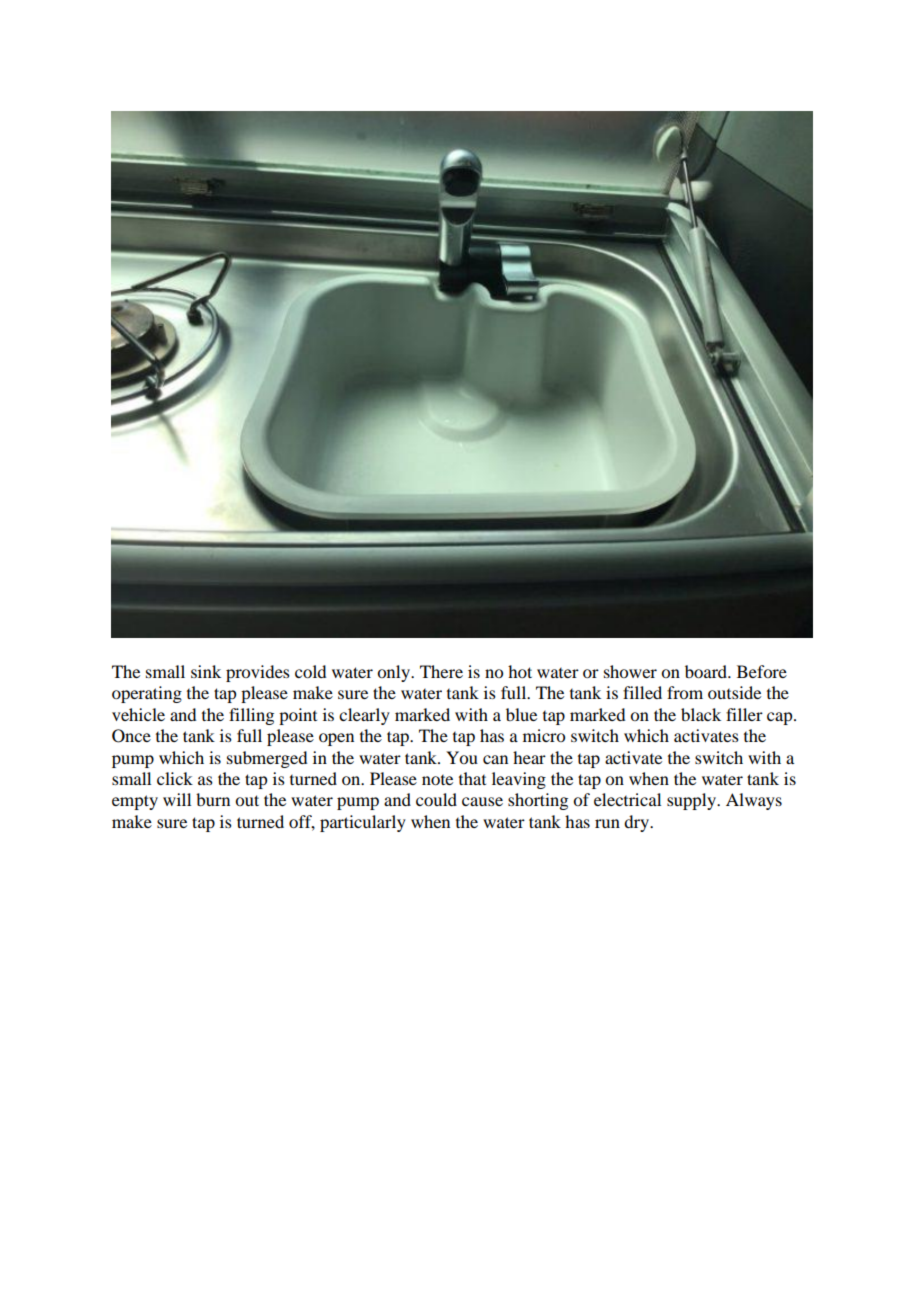  I want to click on There, so click(441, 671).
